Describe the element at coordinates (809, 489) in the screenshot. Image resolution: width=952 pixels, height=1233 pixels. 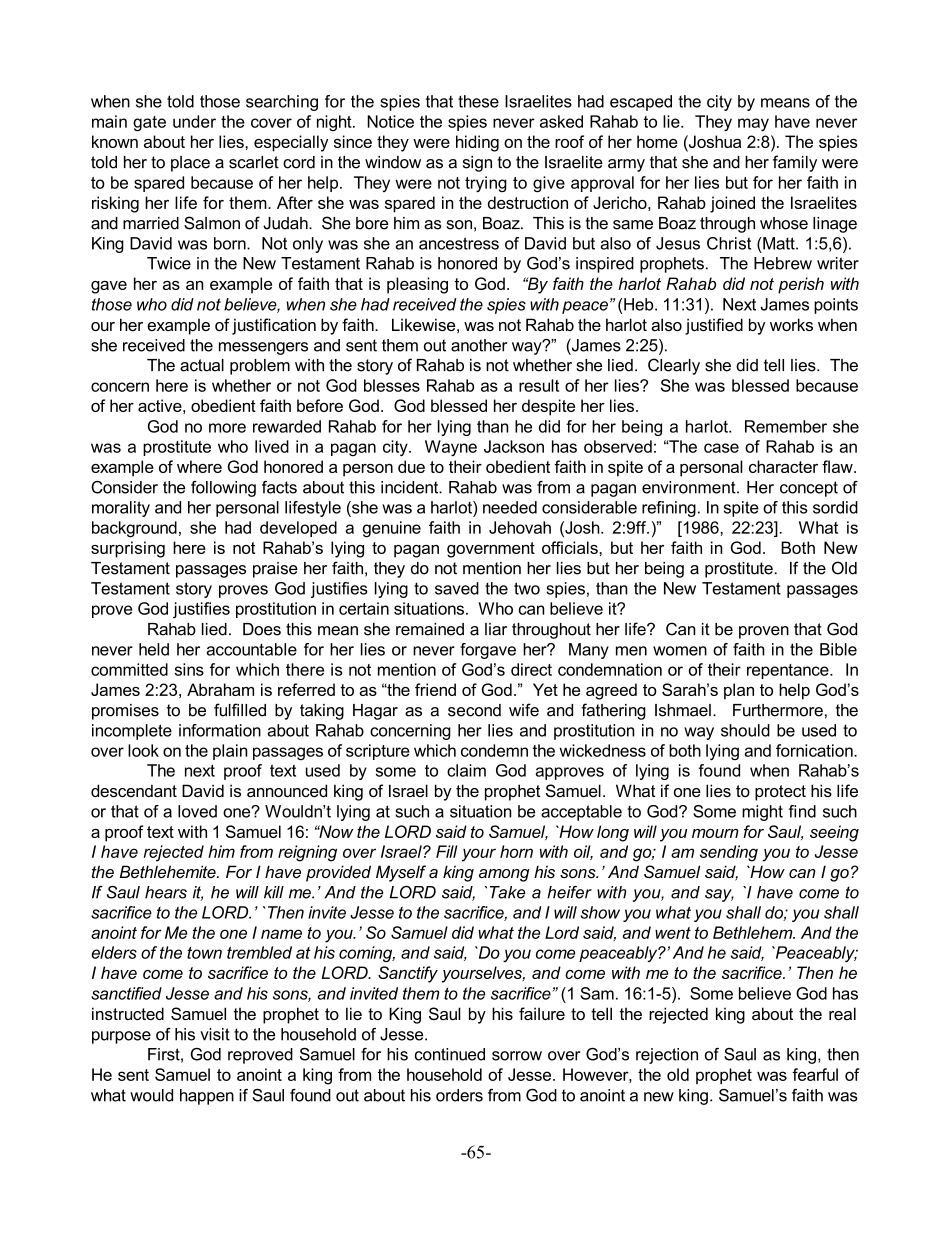
I see `concept` at that location.
